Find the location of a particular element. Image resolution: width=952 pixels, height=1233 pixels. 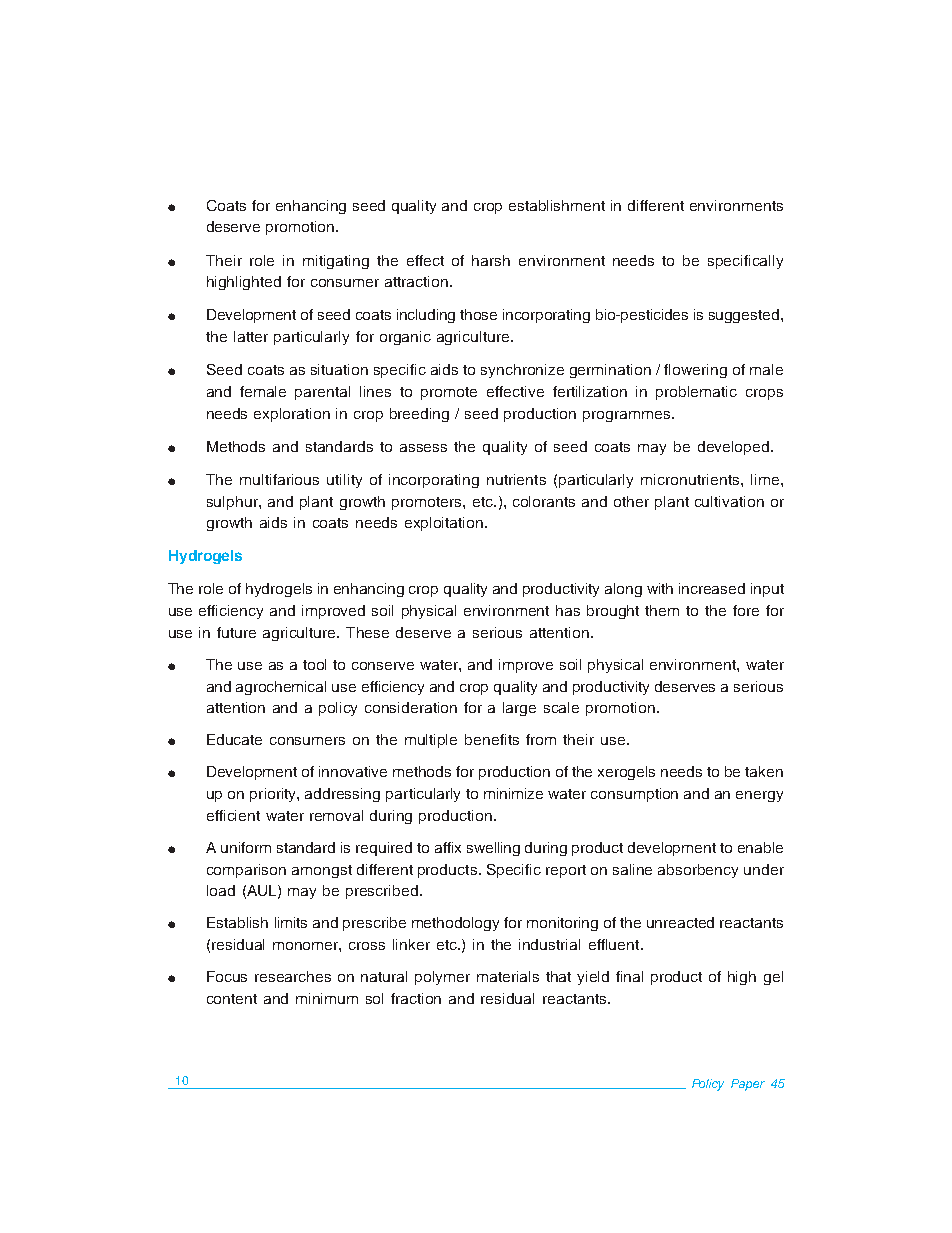

mitigating is located at coordinates (336, 262).
